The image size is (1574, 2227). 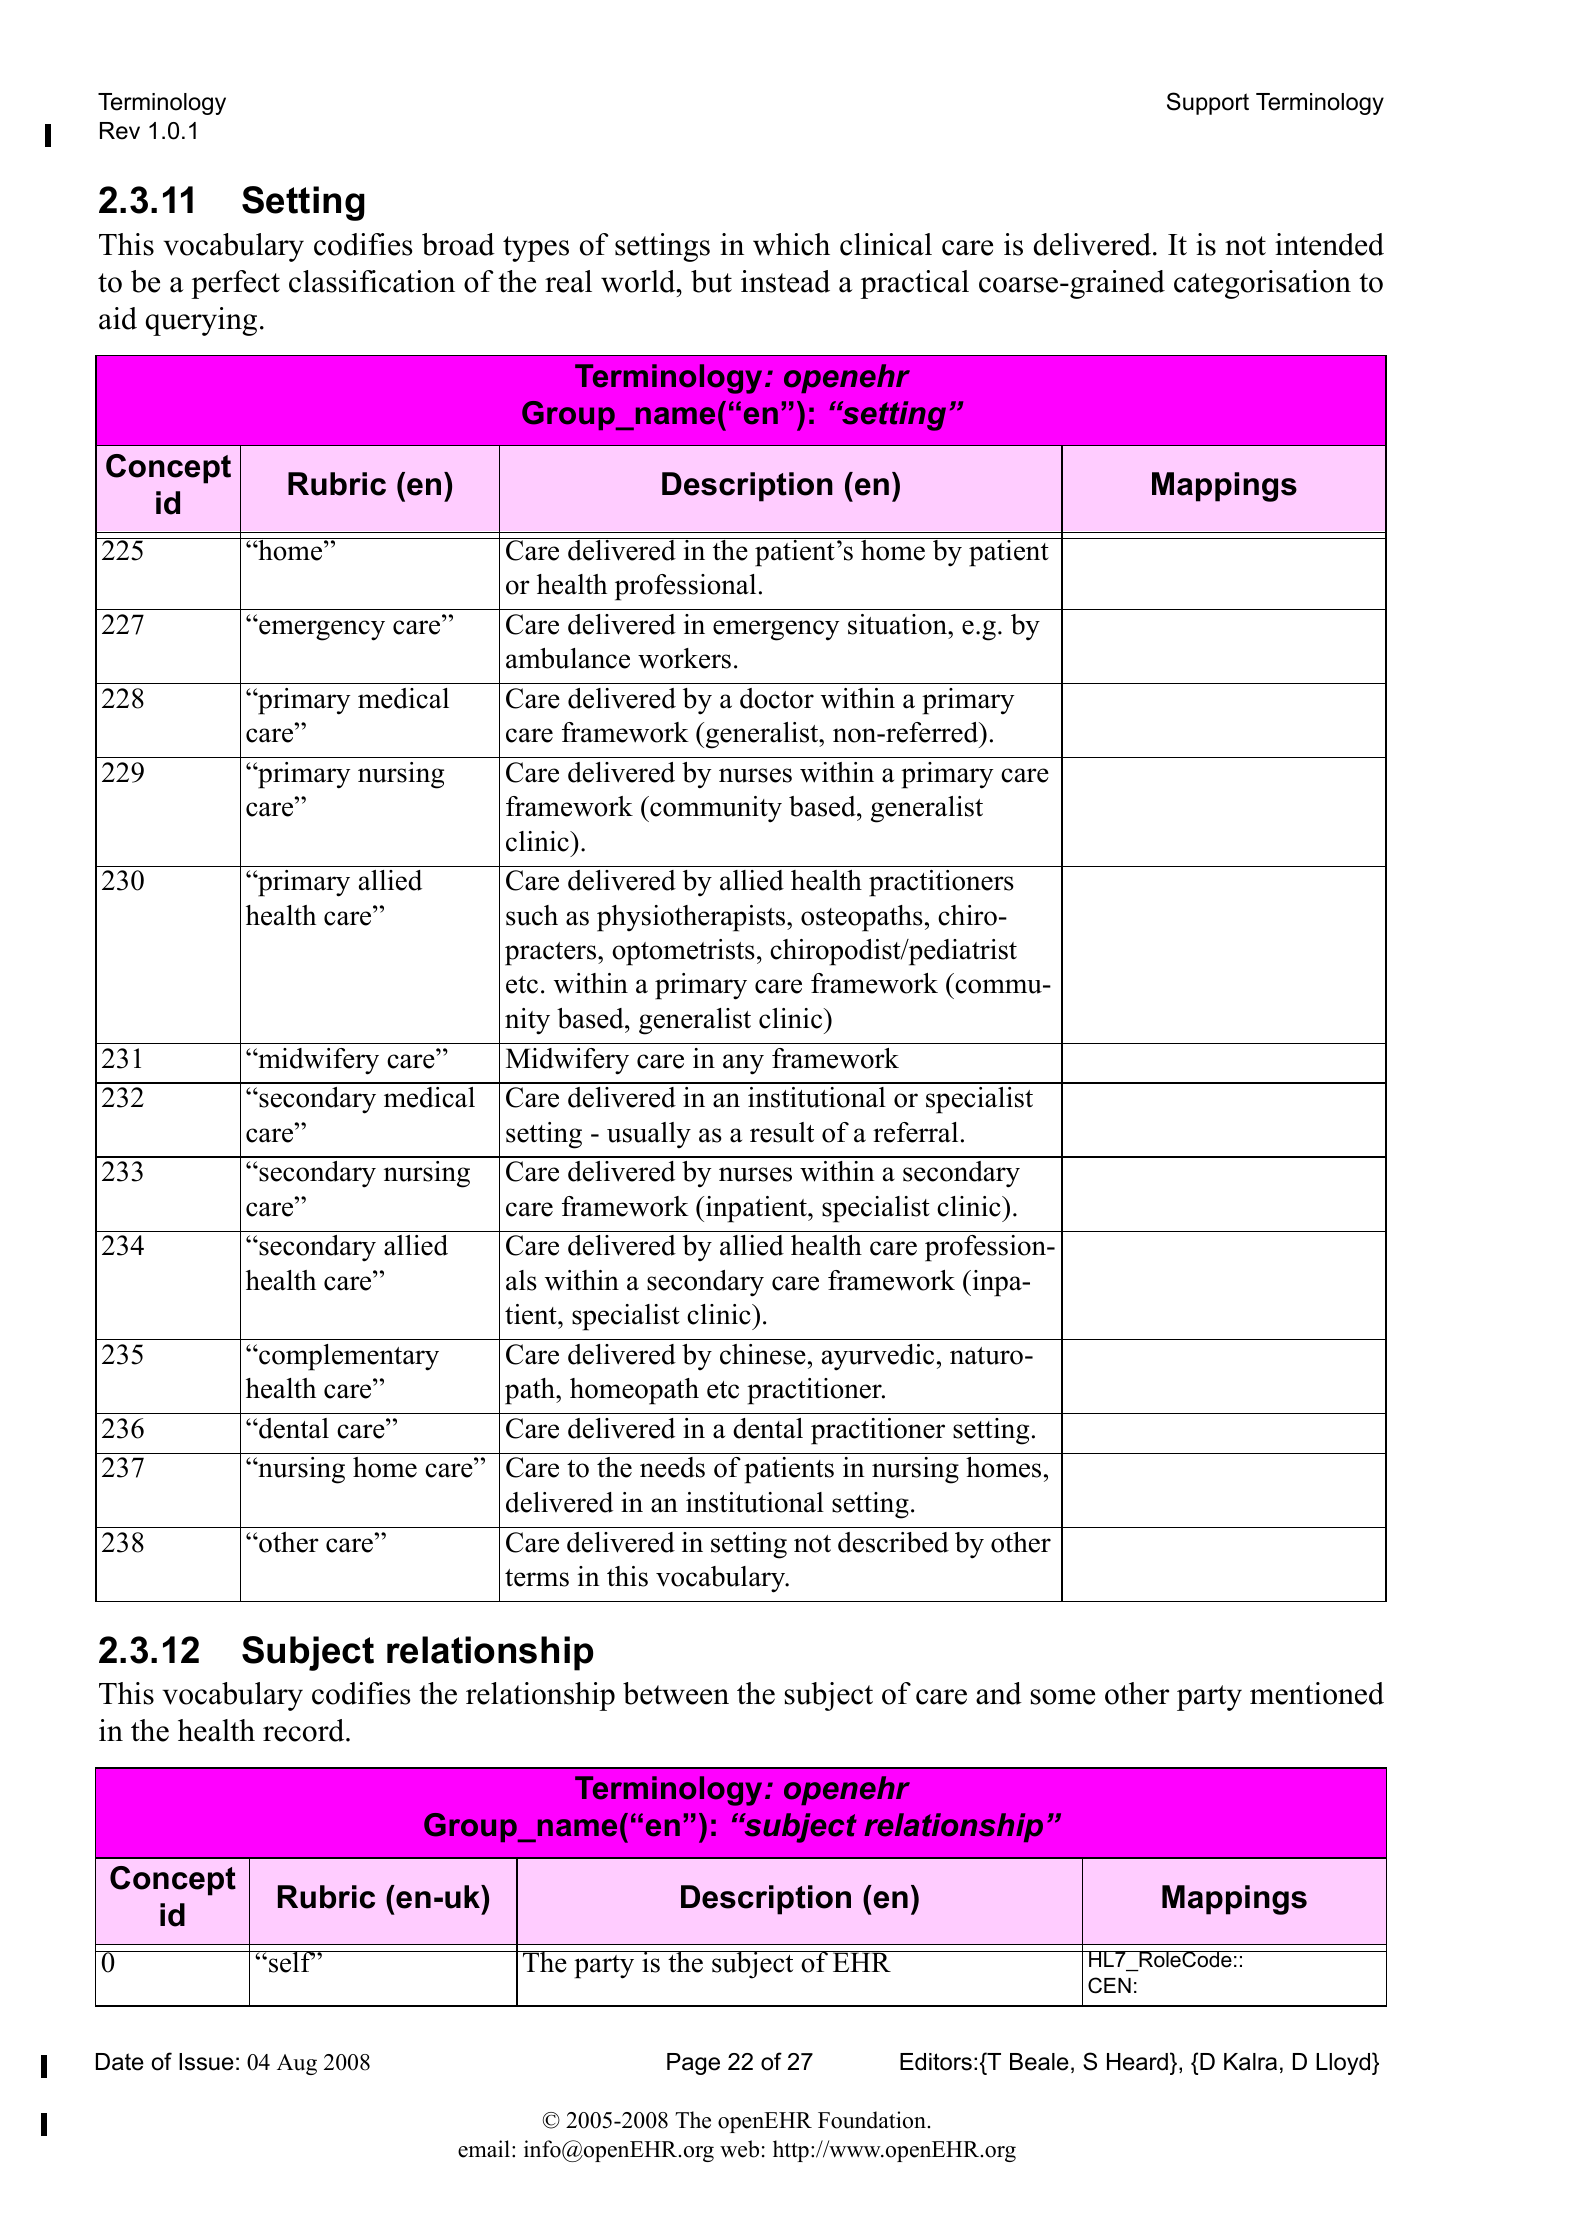 I want to click on doctor, so click(x=777, y=698).
